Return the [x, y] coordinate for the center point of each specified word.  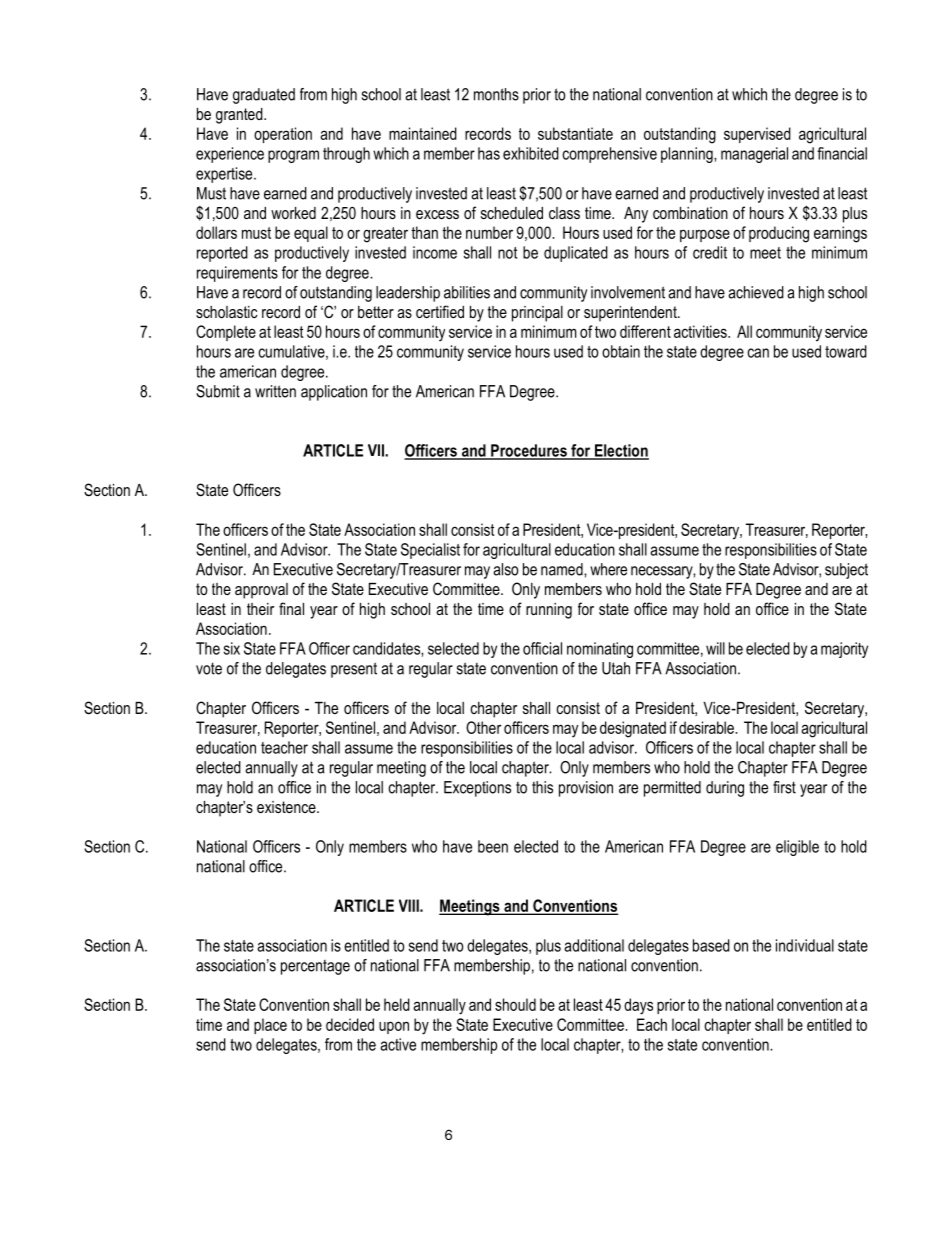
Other [483, 727]
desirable [707, 727]
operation [283, 135]
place [270, 1026]
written [275, 391]
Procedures [529, 451]
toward [846, 351]
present [354, 670]
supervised [757, 135]
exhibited [531, 153]
